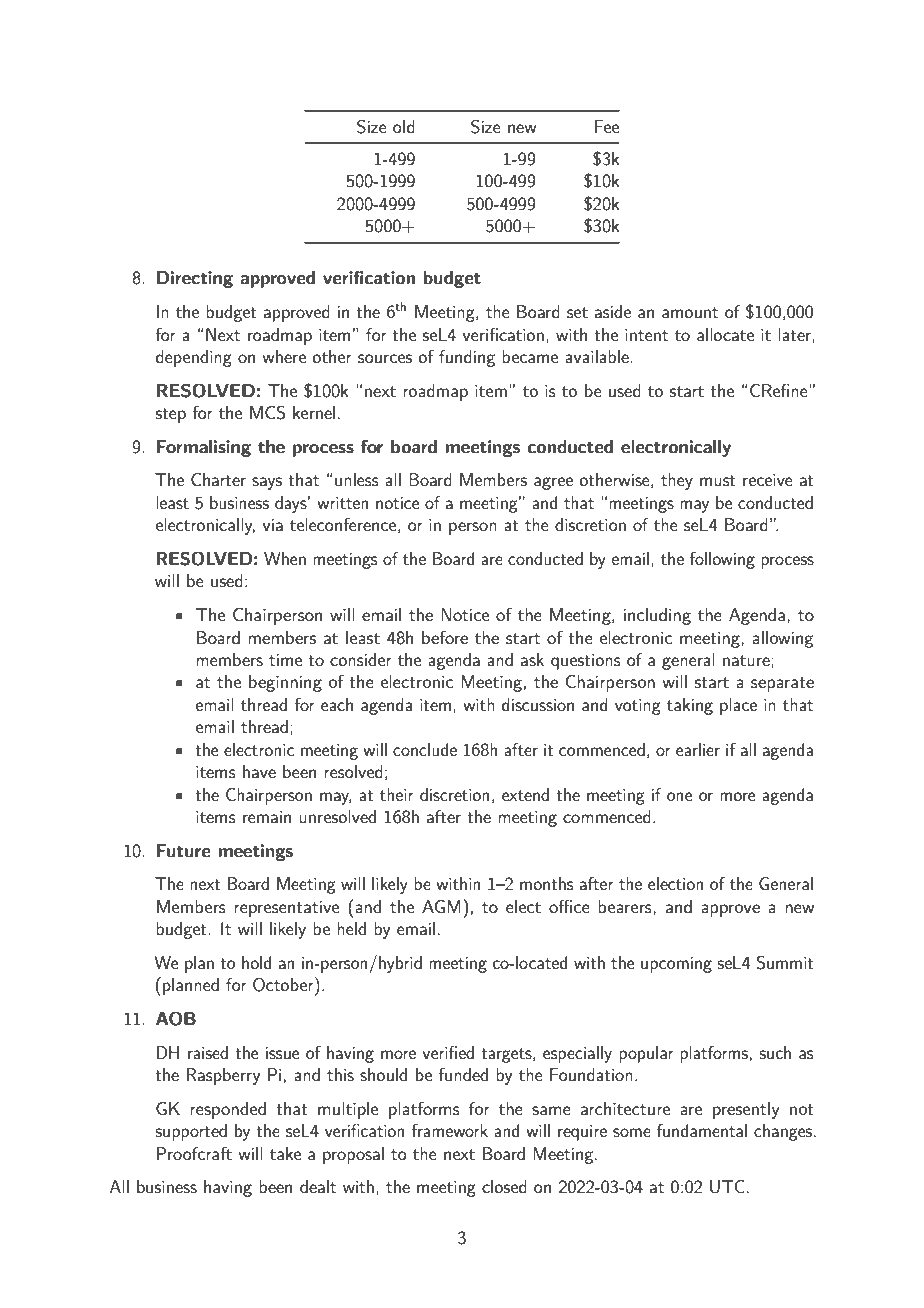 Image resolution: width=924 pixels, height=1308 pixels. I want to click on closed, so click(504, 1186).
